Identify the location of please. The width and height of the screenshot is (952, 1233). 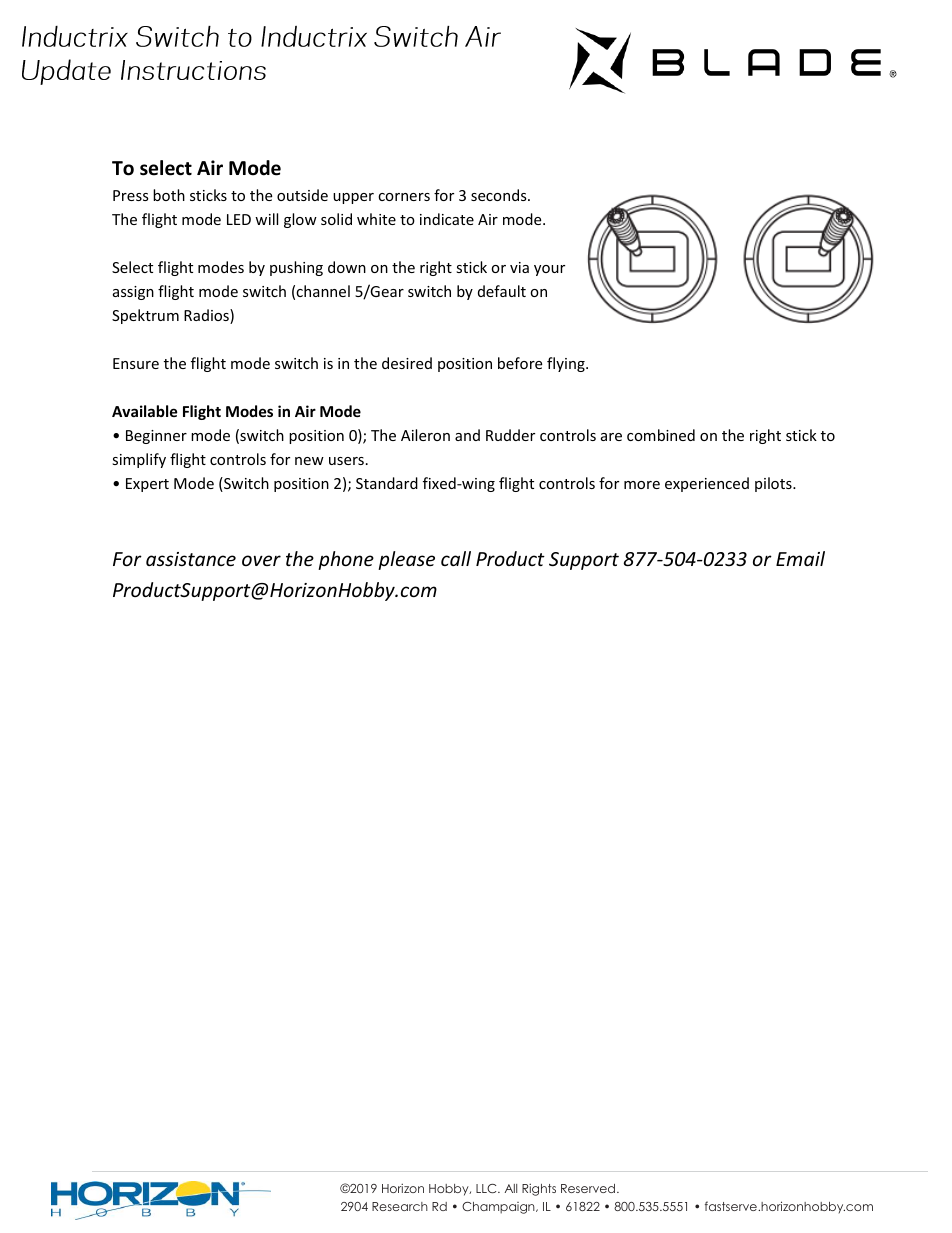
(406, 560).
